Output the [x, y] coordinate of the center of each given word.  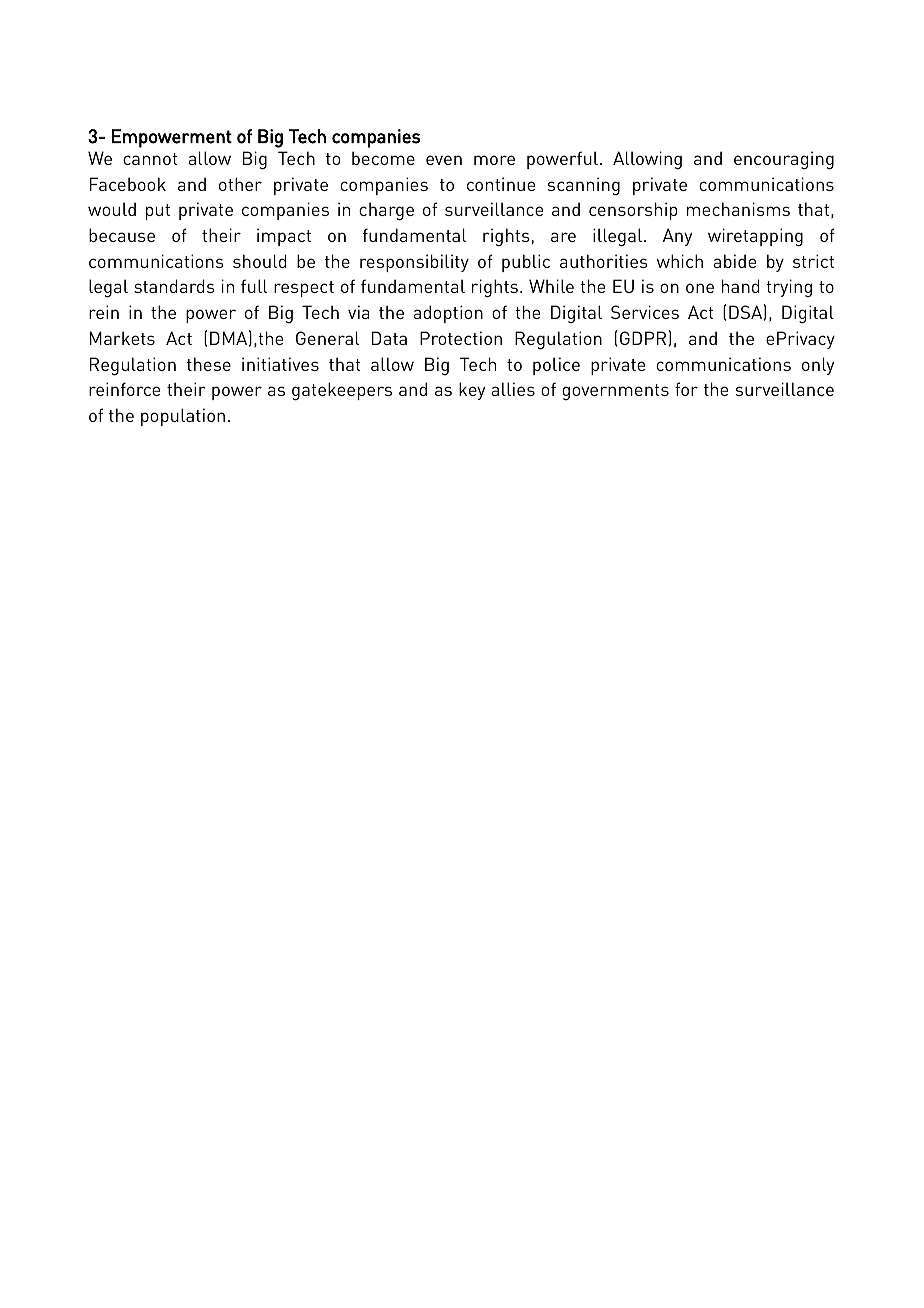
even [444, 160]
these [209, 364]
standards [174, 286]
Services [645, 312]
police [556, 366]
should [260, 261]
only [818, 366]
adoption [448, 314]
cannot [150, 159]
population [183, 417]
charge [386, 211]
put [158, 212]
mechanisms [738, 209]
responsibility [414, 263]
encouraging [784, 160]
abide [734, 261]
